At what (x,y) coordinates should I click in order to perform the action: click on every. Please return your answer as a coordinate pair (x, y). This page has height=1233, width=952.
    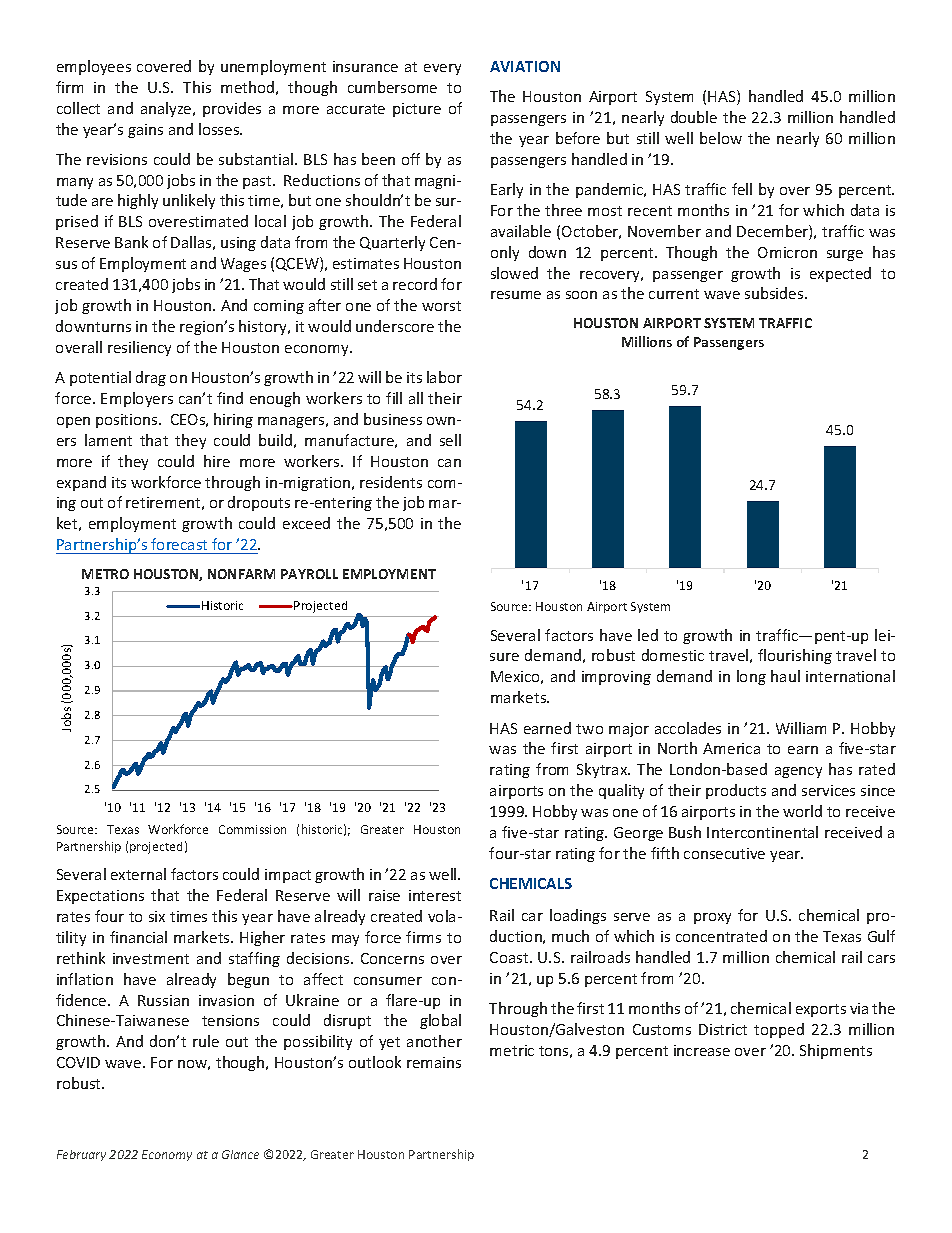
    Looking at the image, I should click on (442, 69).
